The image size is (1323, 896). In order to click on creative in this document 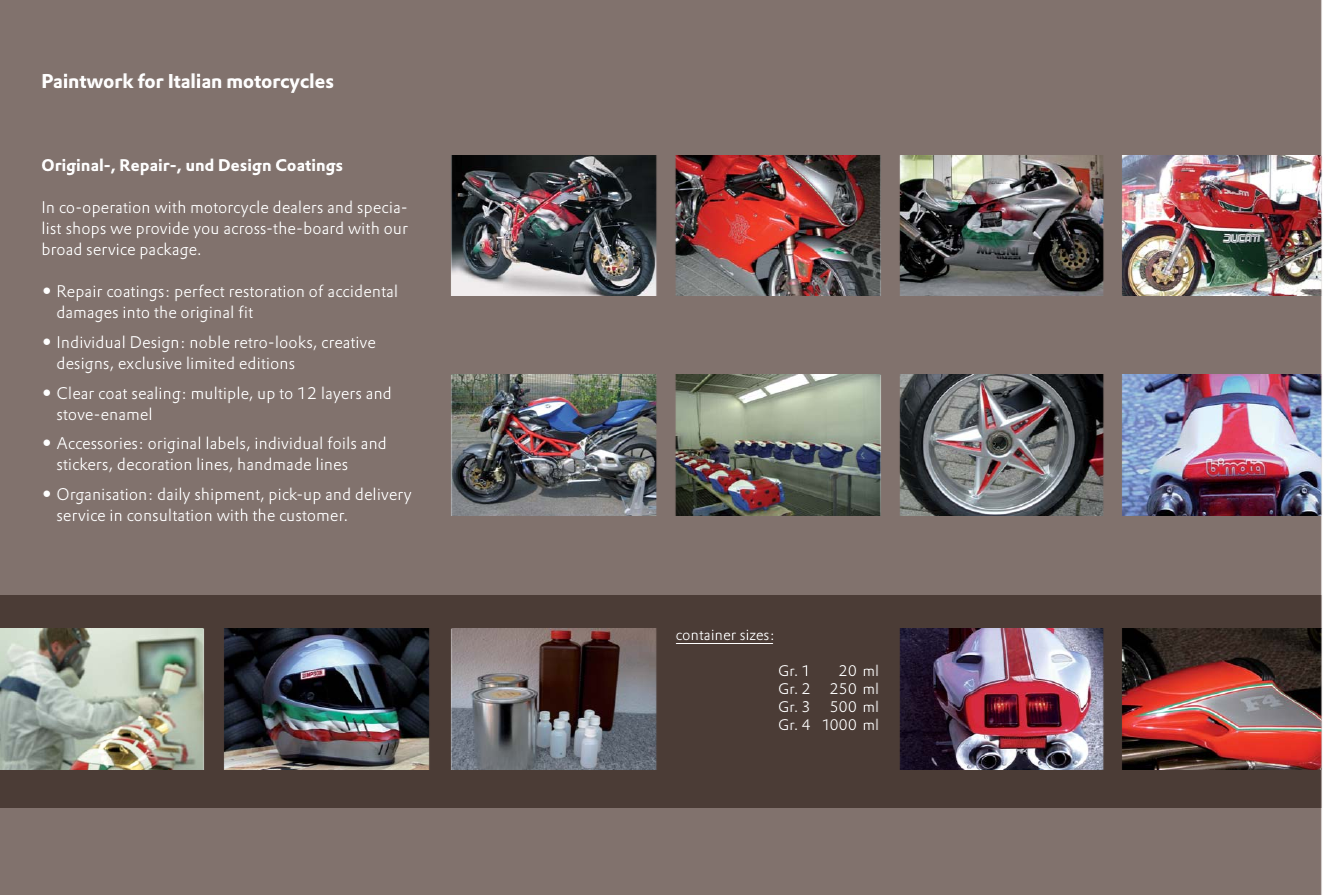, I will do `click(348, 342)`.
